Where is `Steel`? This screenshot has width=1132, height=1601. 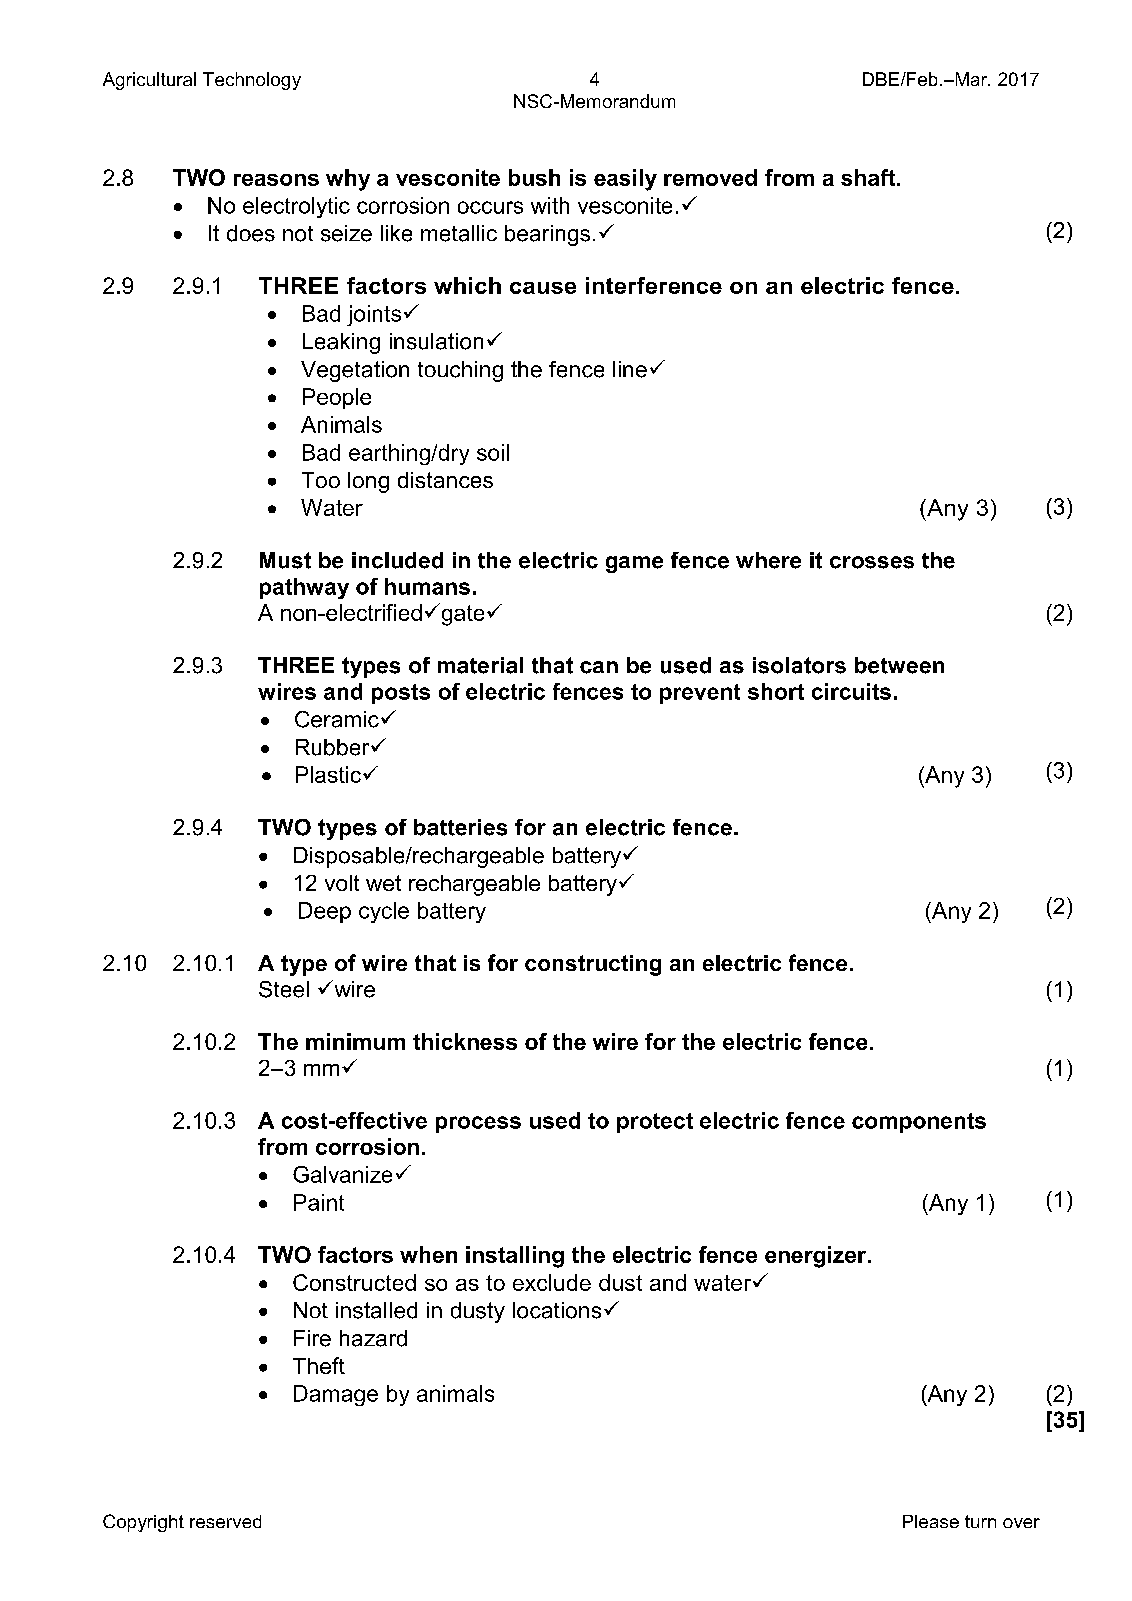
Steel is located at coordinates (284, 989).
